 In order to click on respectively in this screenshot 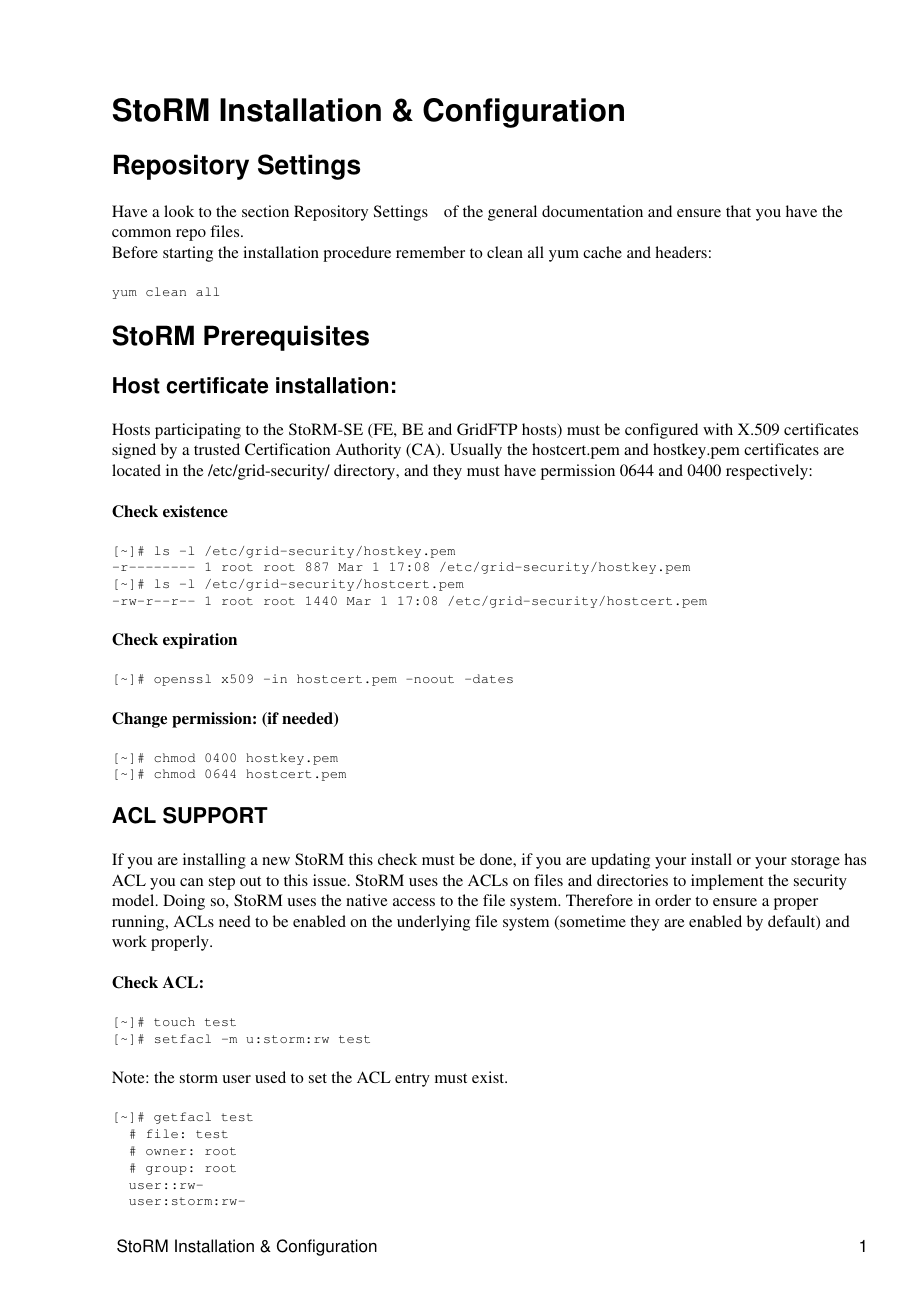, I will do `click(768, 472)`.
